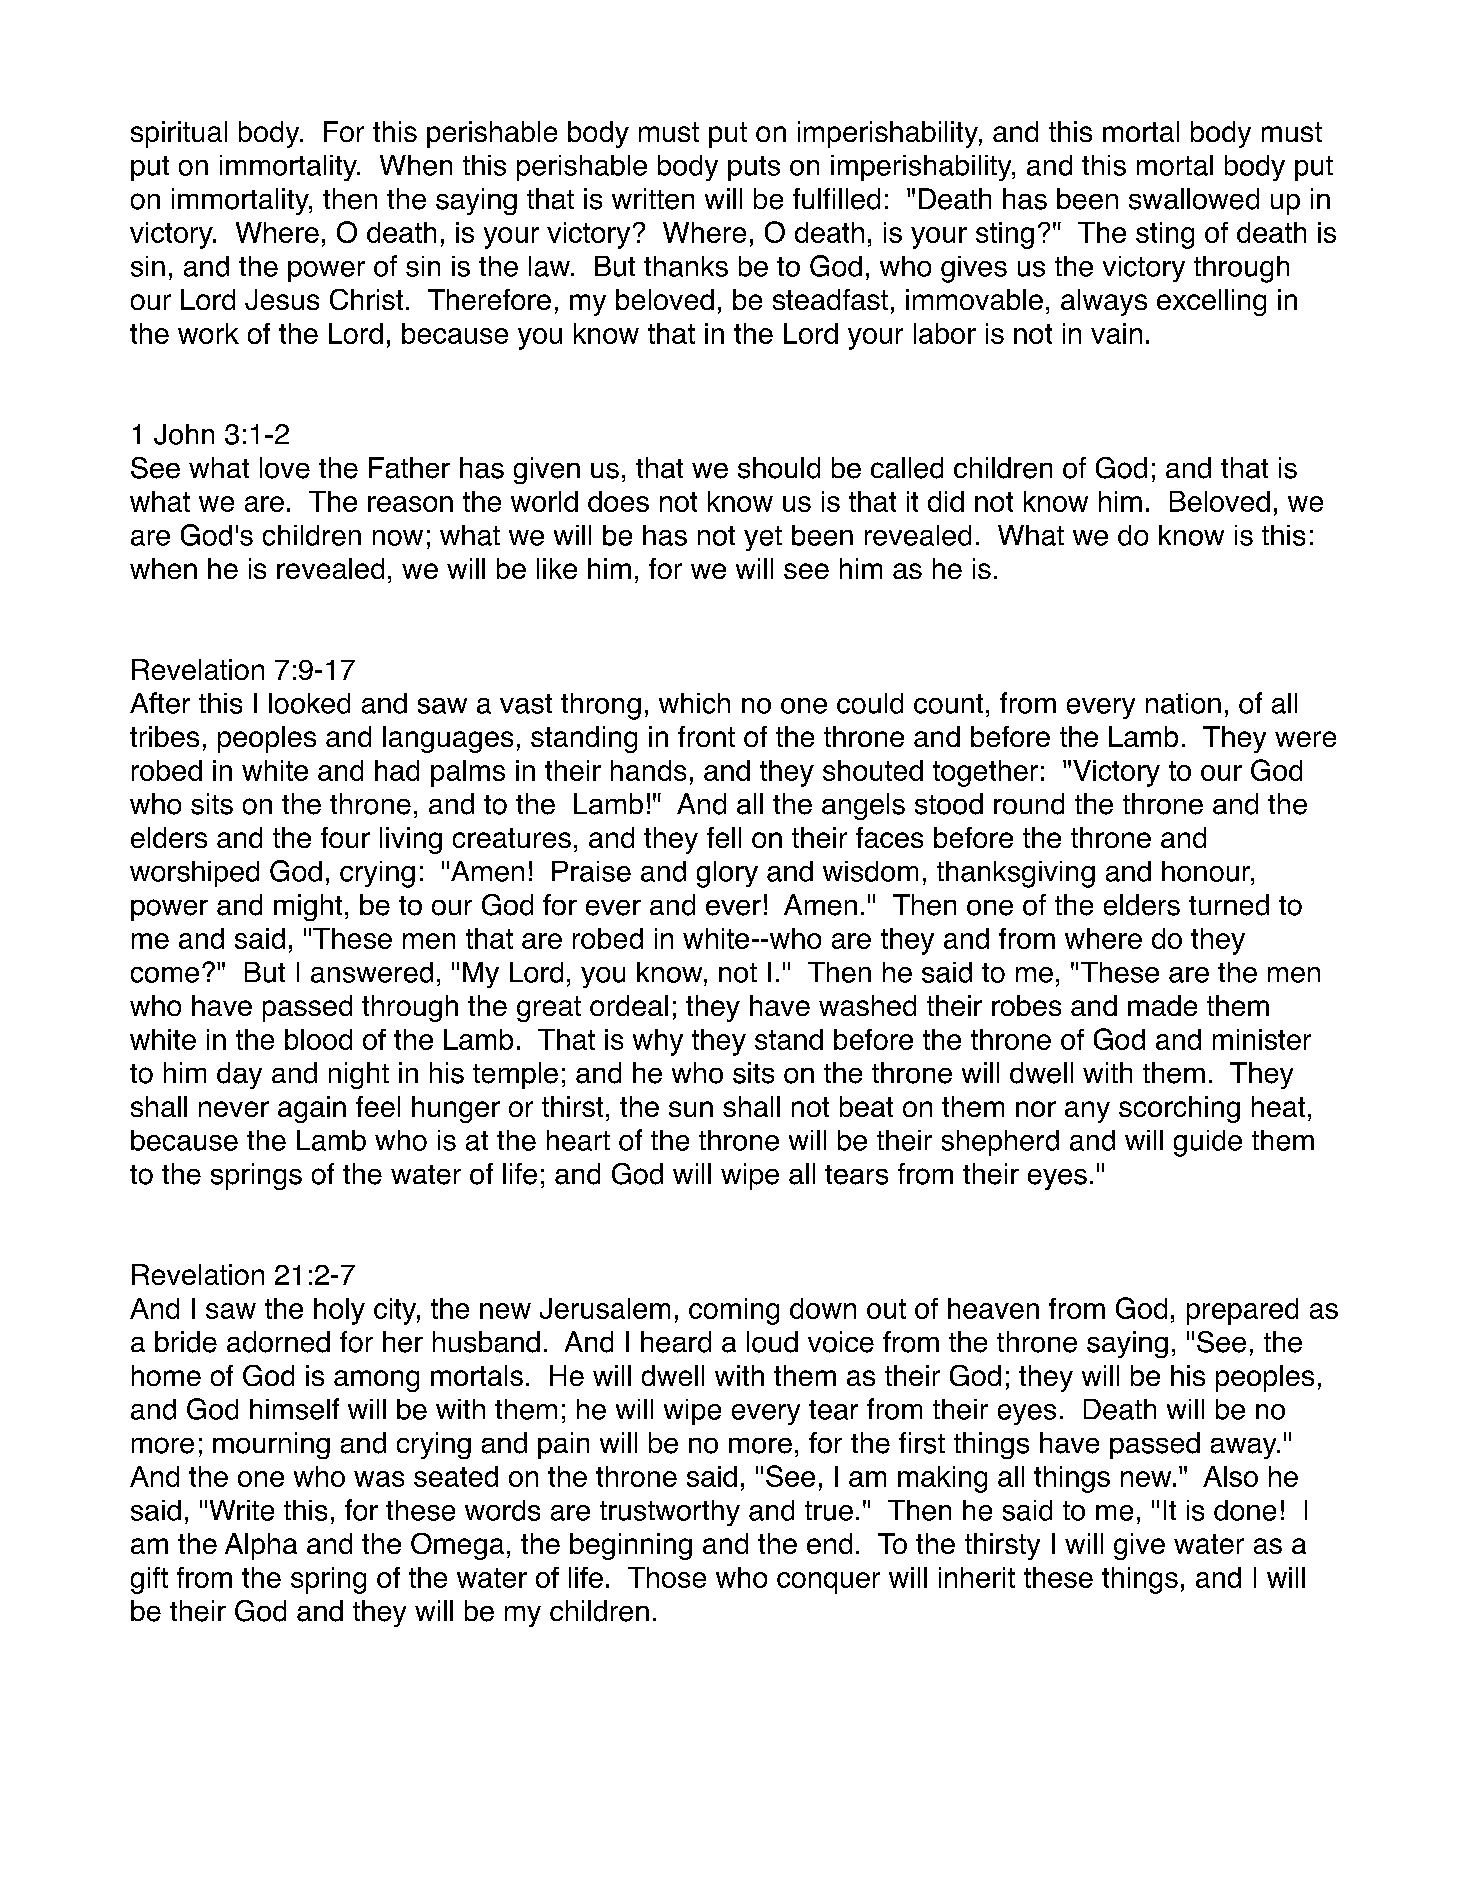 Image resolution: width=1470 pixels, height=1902 pixels. Describe the element at coordinates (261, 1546) in the page. I see `Alpha` at that location.
